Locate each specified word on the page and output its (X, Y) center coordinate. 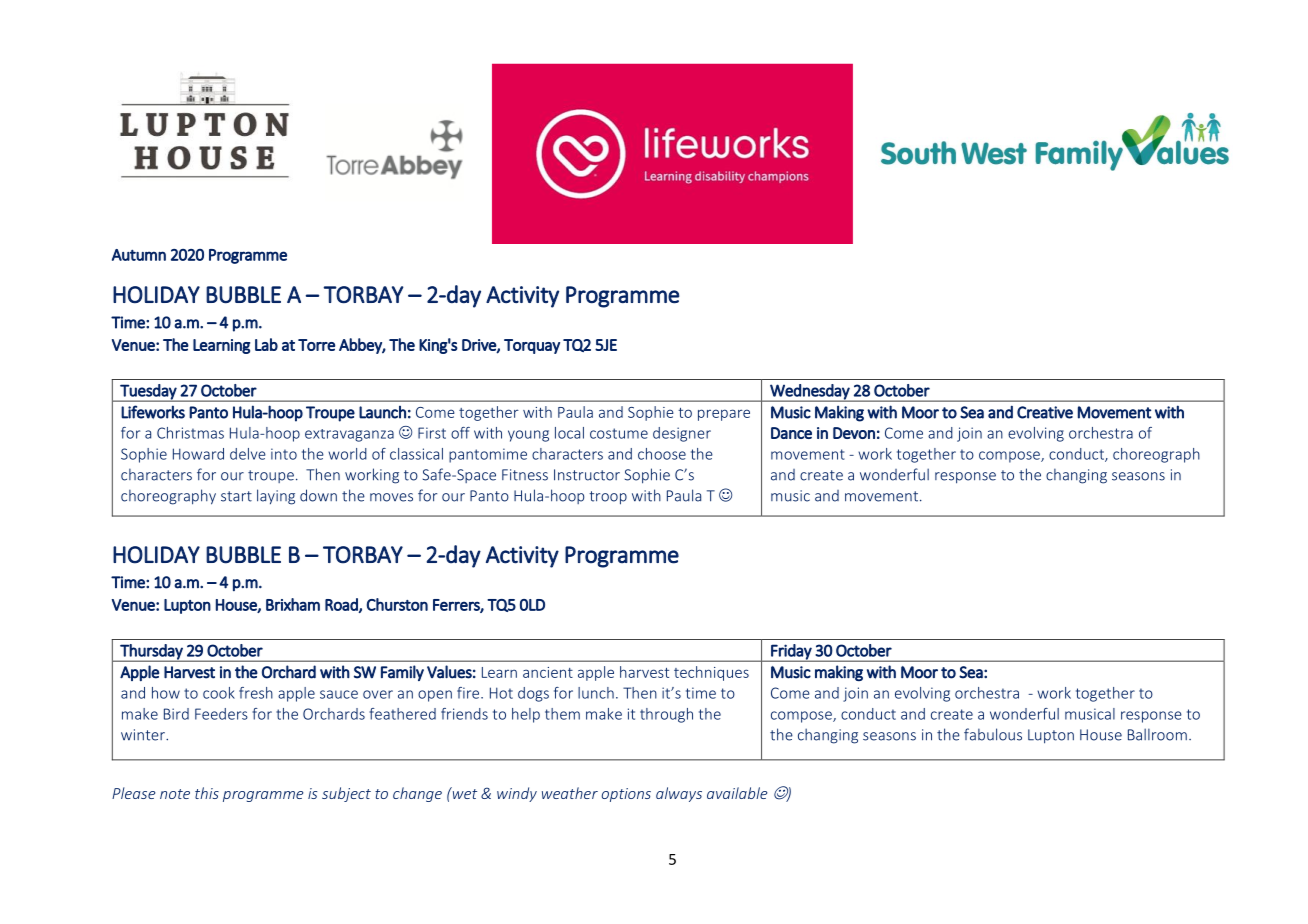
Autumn (139, 255)
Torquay (532, 346)
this (207, 793)
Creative (1045, 412)
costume (619, 433)
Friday (791, 653)
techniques (711, 673)
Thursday (151, 653)
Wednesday (810, 393)
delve (248, 454)
